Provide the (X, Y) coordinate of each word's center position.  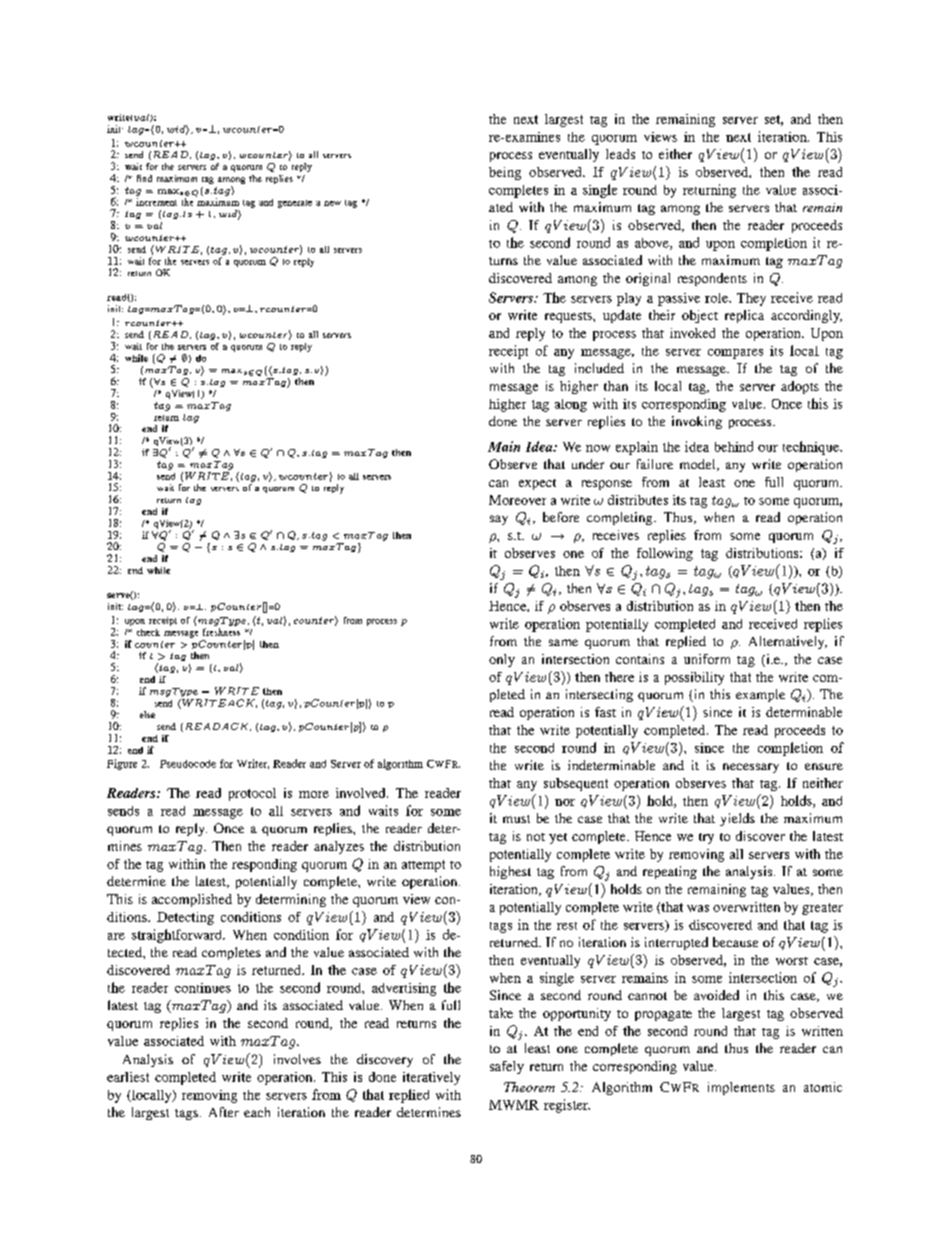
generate (295, 204)
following (665, 554)
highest (510, 872)
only (502, 660)
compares (735, 354)
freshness (221, 632)
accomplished (192, 900)
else (147, 714)
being (505, 173)
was (698, 908)
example (760, 695)
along (571, 405)
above (653, 244)
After (224, 1112)
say (499, 520)
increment (156, 202)
